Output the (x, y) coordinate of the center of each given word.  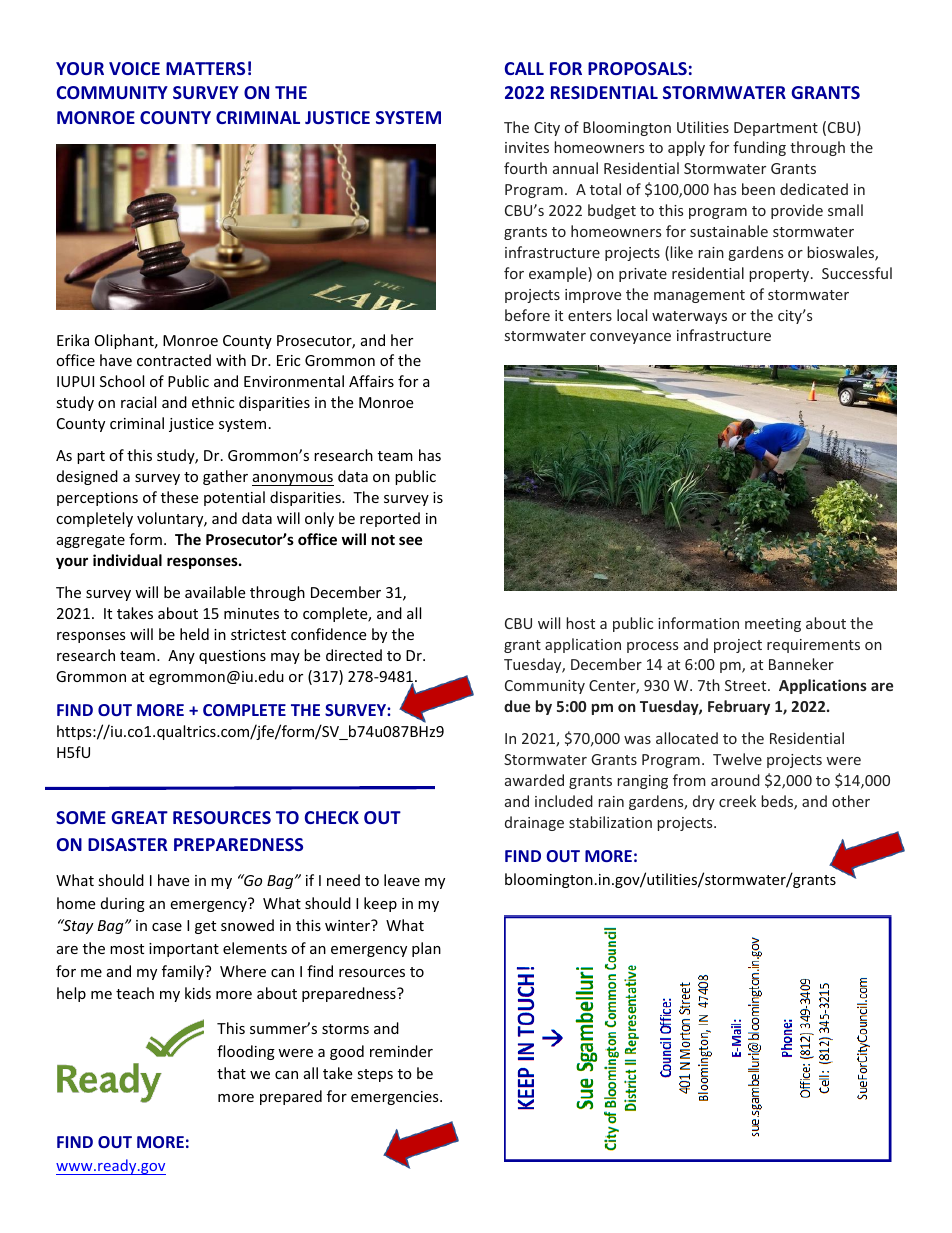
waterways (689, 317)
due (517, 706)
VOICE (134, 68)
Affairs (371, 381)
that (231, 1073)
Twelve (737, 759)
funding (759, 148)
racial (138, 402)
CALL (524, 68)
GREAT (139, 817)
